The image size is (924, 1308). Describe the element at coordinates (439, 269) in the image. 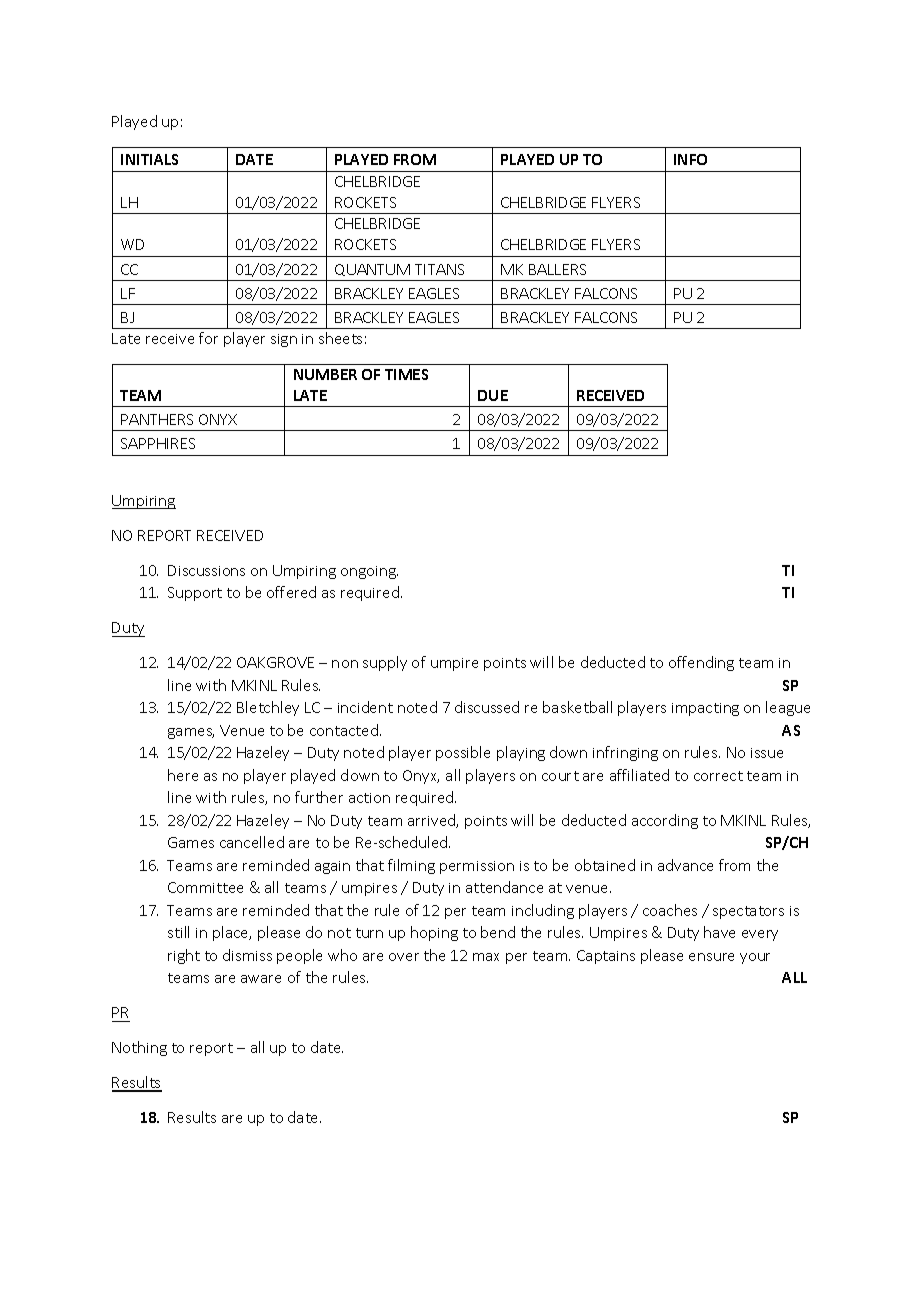

I see `TITANS` at that location.
